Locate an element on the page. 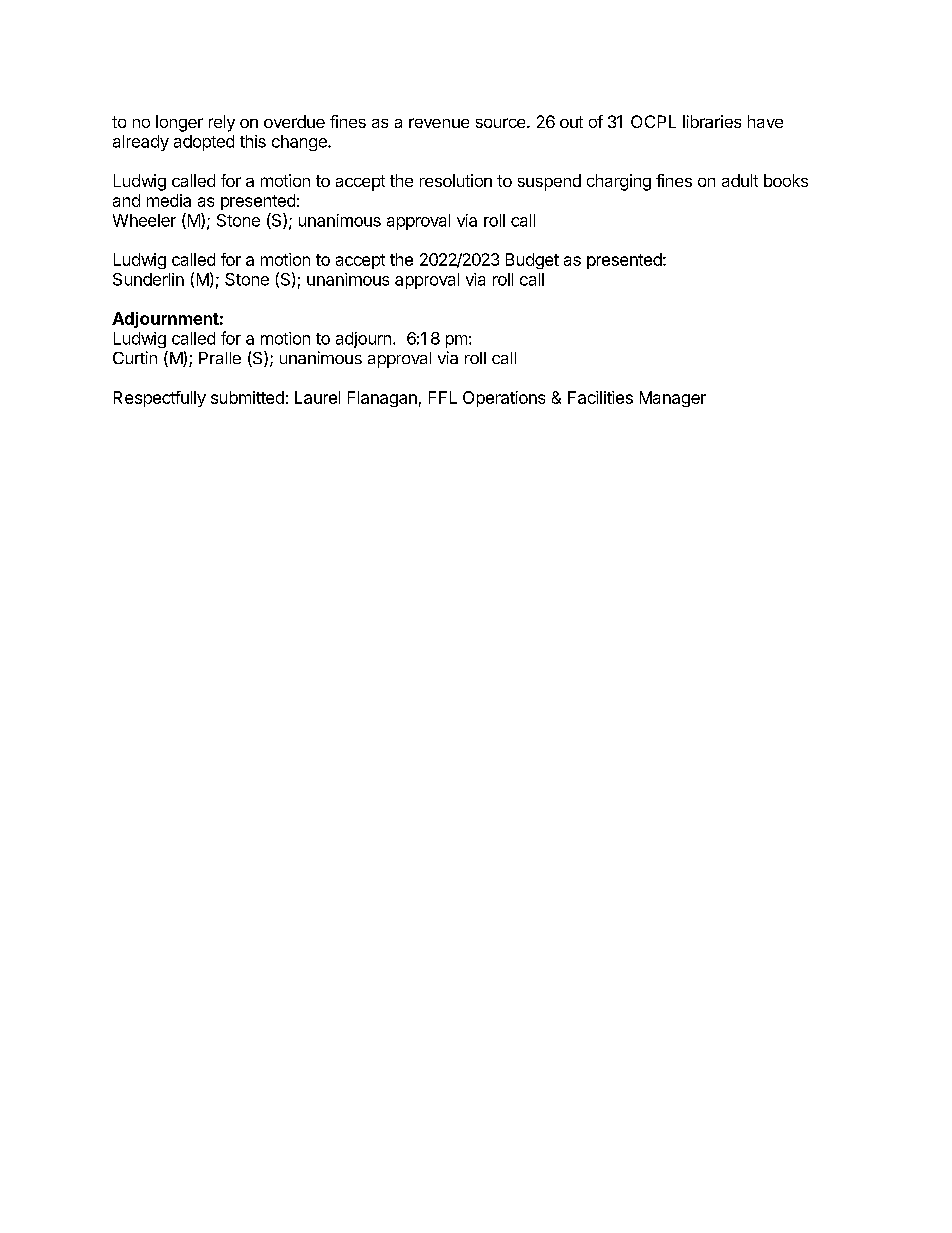 The image size is (952, 1233). adult is located at coordinates (740, 180).
